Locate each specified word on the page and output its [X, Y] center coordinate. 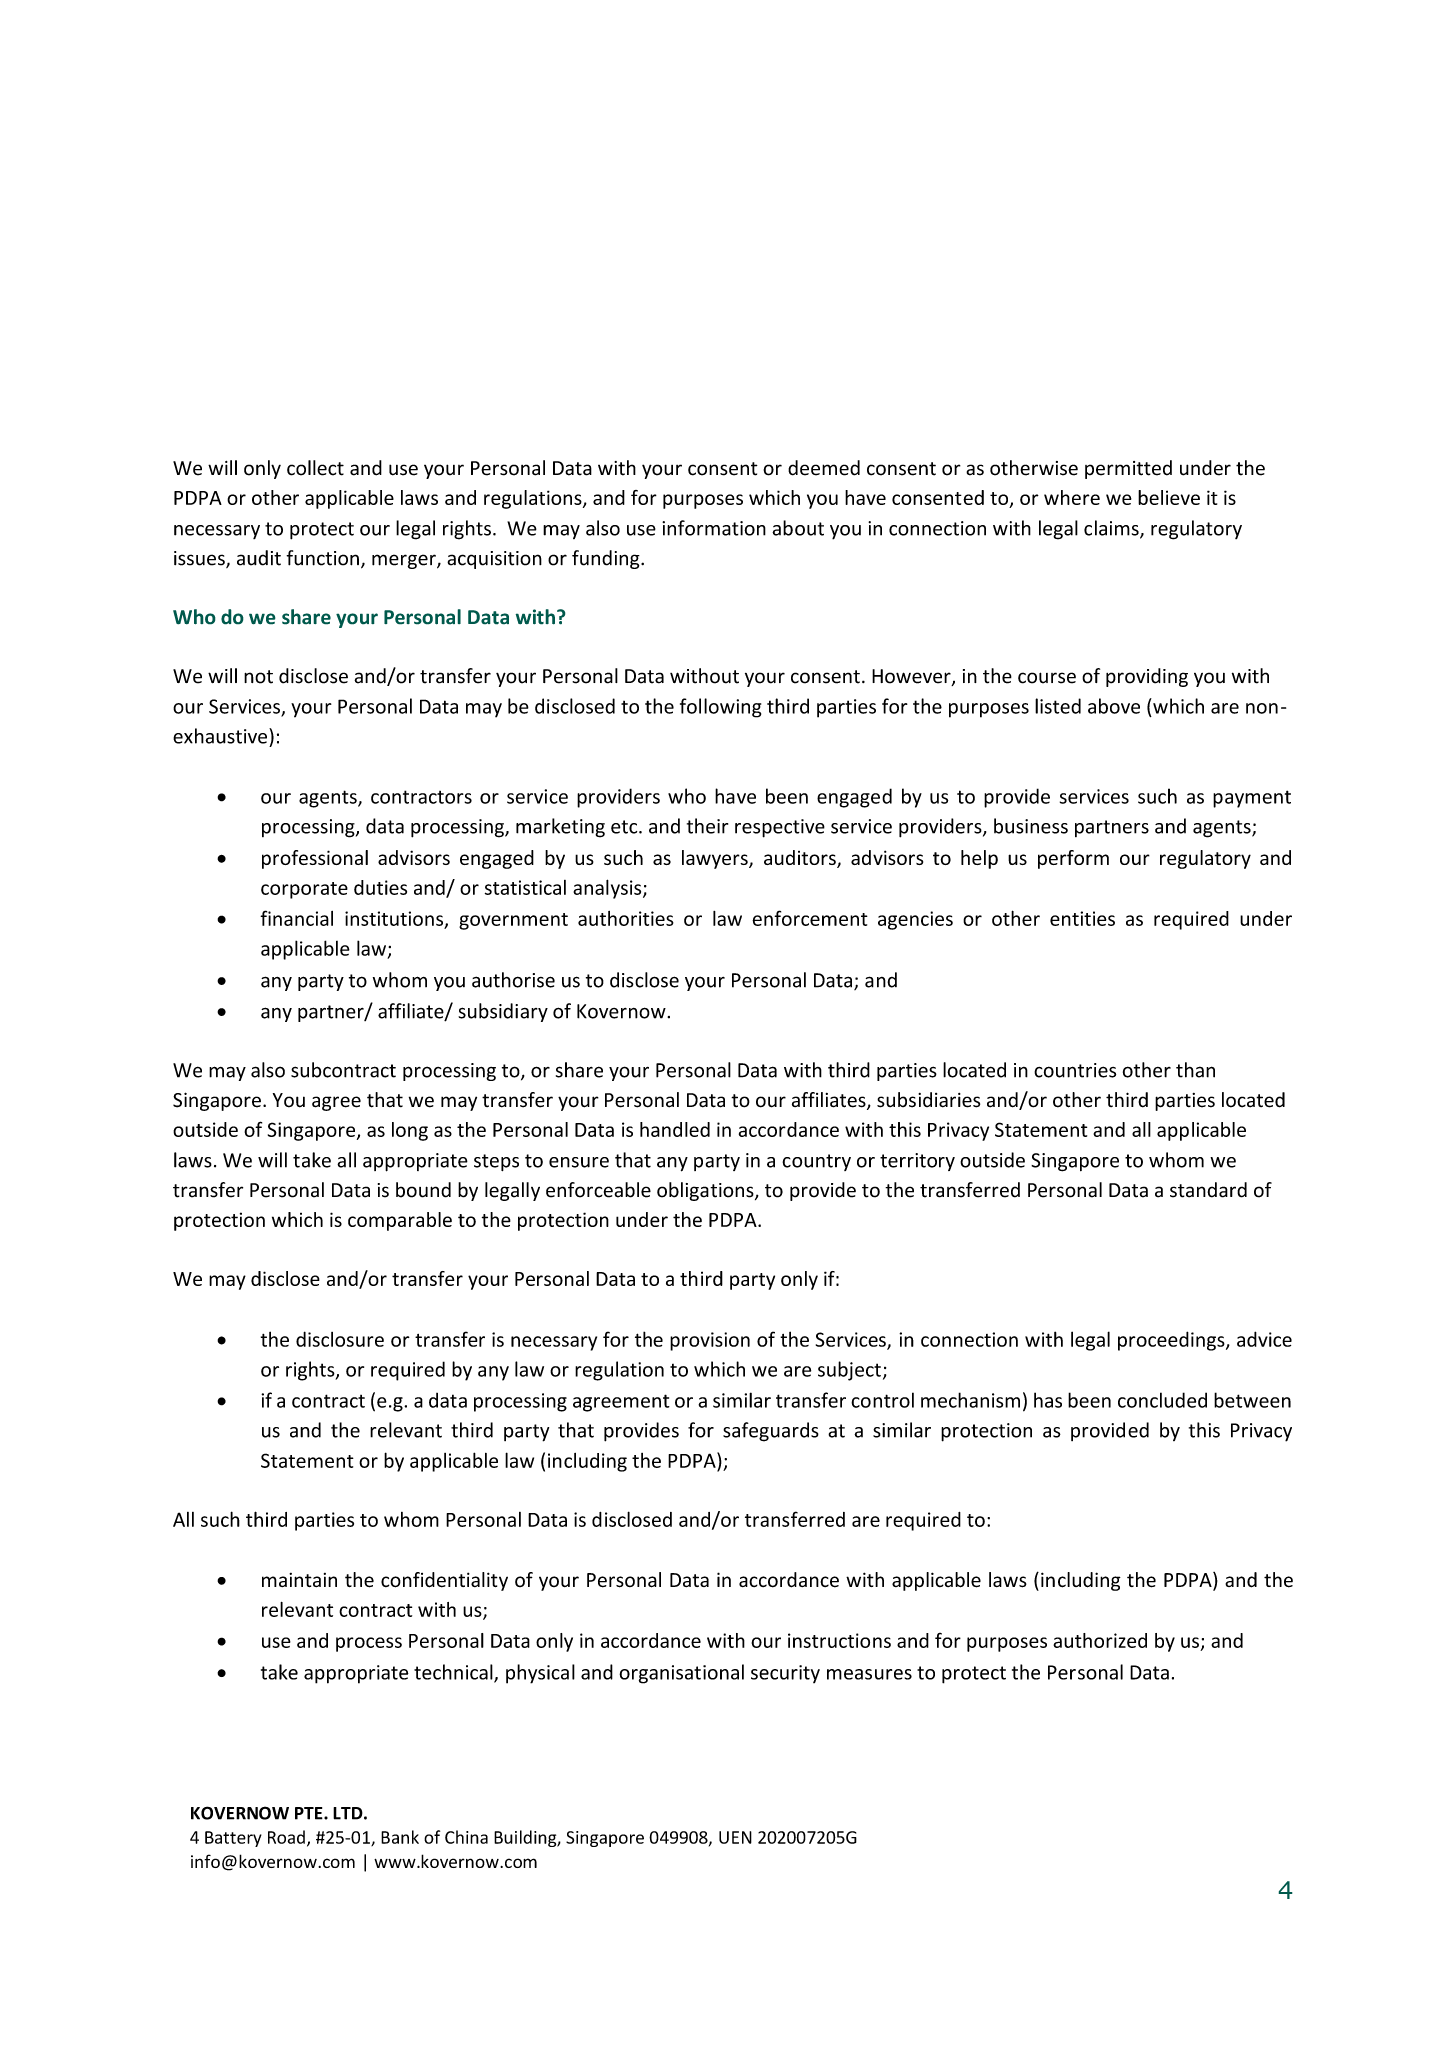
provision [710, 1341]
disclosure [340, 1339]
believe [1169, 497]
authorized [1100, 1640]
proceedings [1172, 1341]
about [798, 528]
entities [1082, 918]
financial [296, 918]
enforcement [810, 918]
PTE [310, 1813]
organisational [681, 1674]
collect [315, 468]
